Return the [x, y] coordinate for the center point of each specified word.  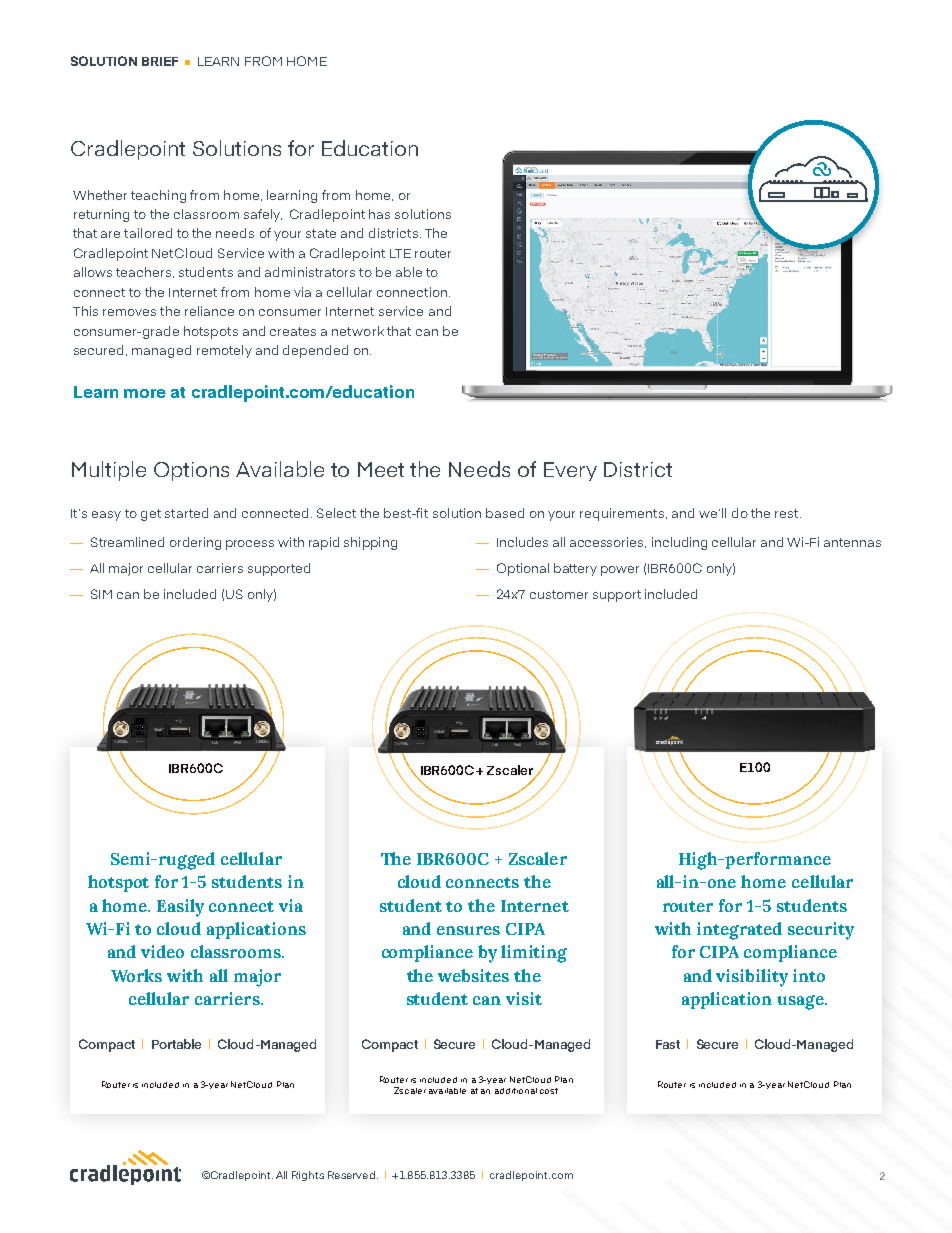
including [679, 543]
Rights [308, 1176]
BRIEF [160, 61]
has [379, 214]
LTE [400, 253]
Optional [523, 569]
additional [516, 1091]
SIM [101, 594]
